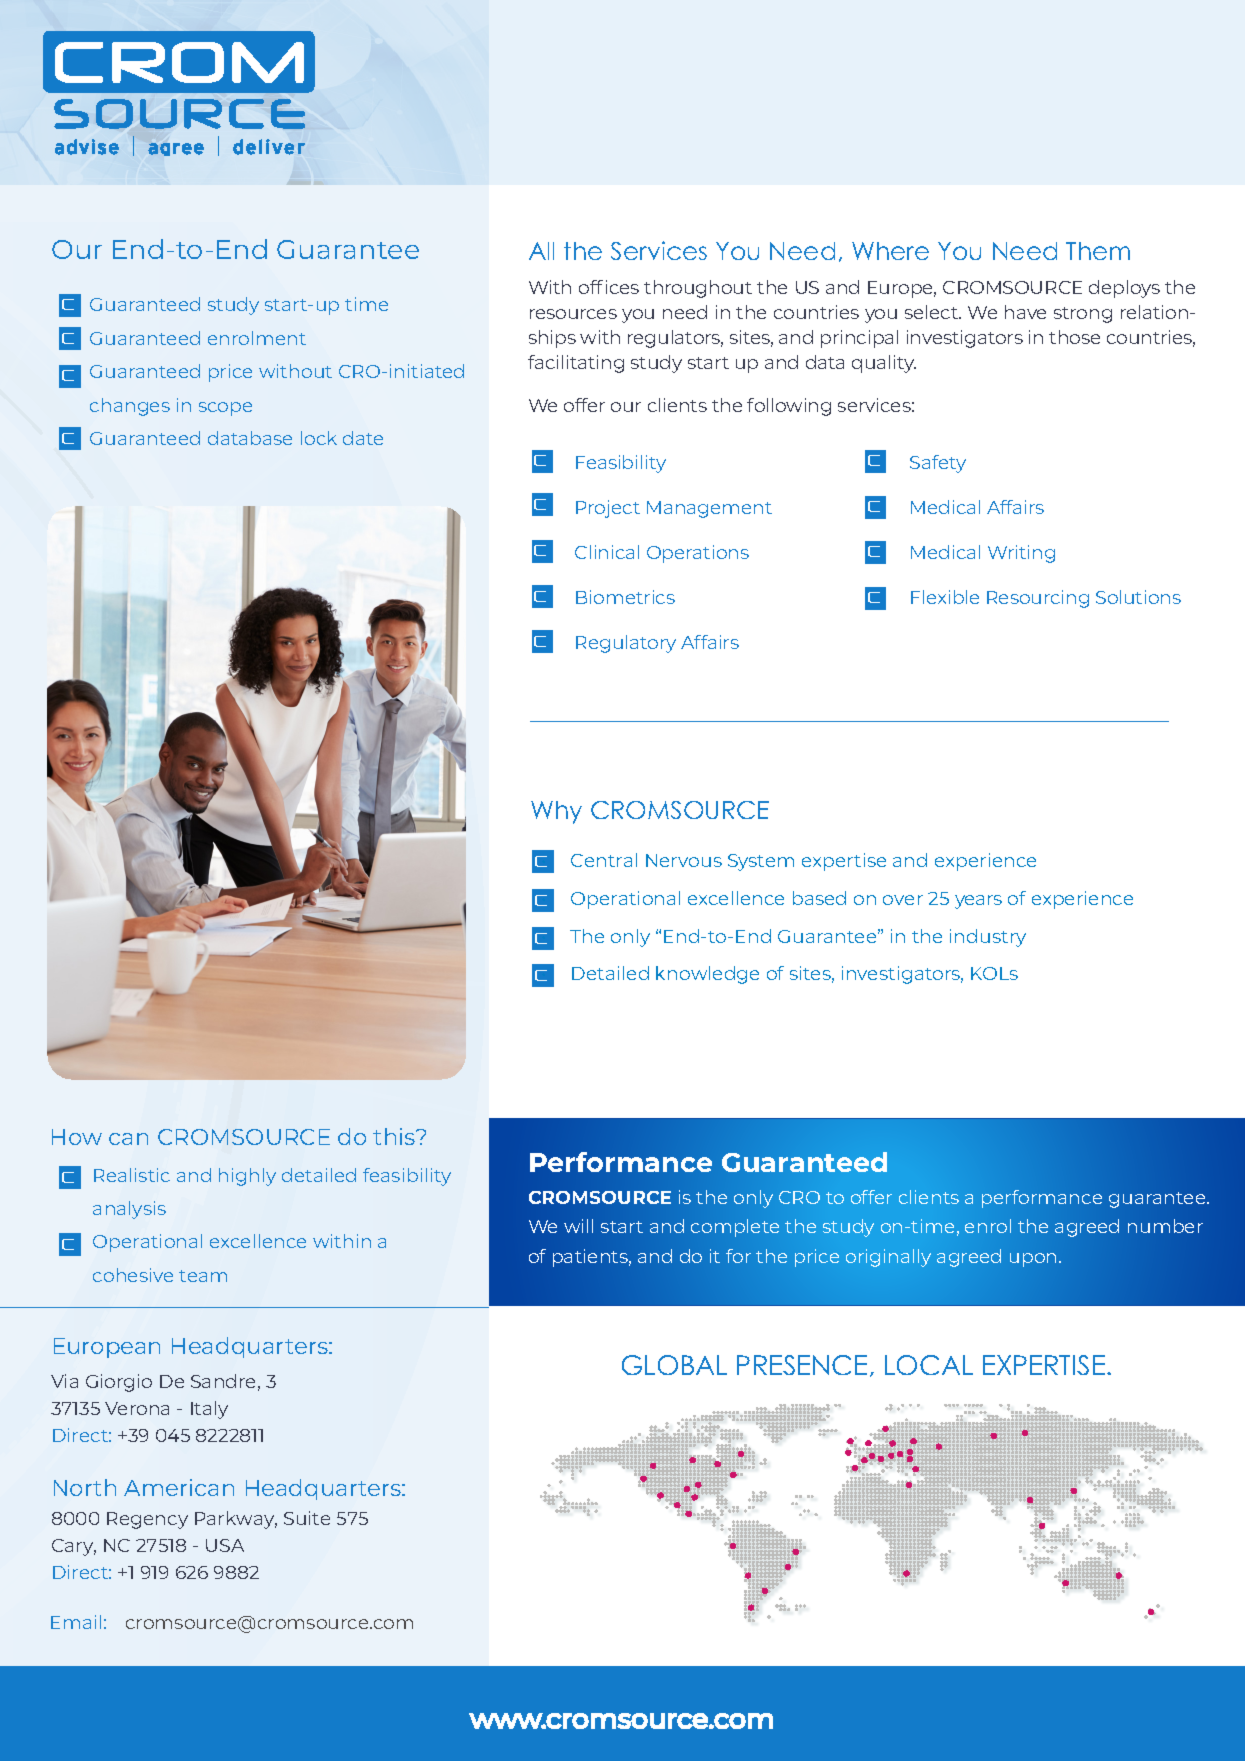 The image size is (1245, 1761). What do you see at coordinates (573, 314) in the screenshot?
I see `resources` at bounding box center [573, 314].
